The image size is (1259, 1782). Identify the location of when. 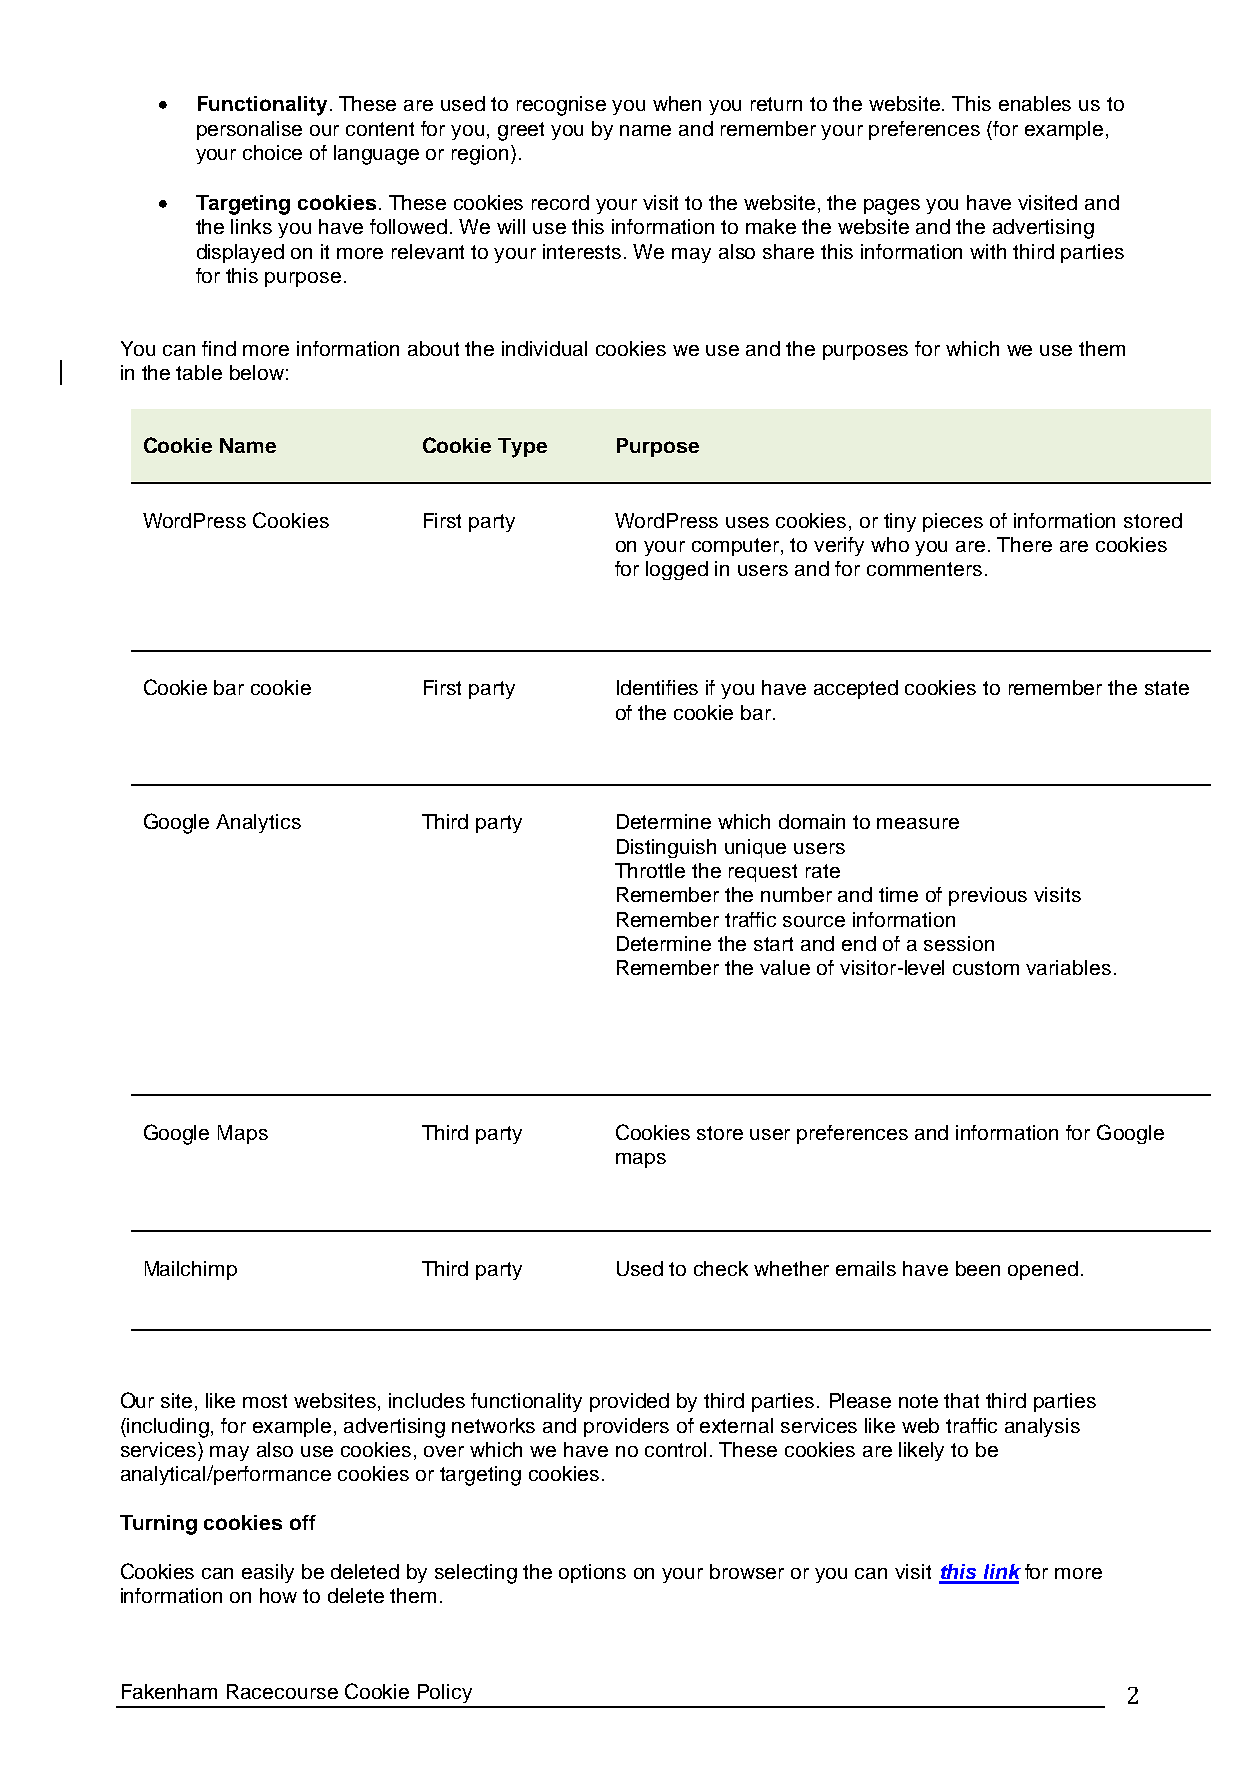
(677, 103).
